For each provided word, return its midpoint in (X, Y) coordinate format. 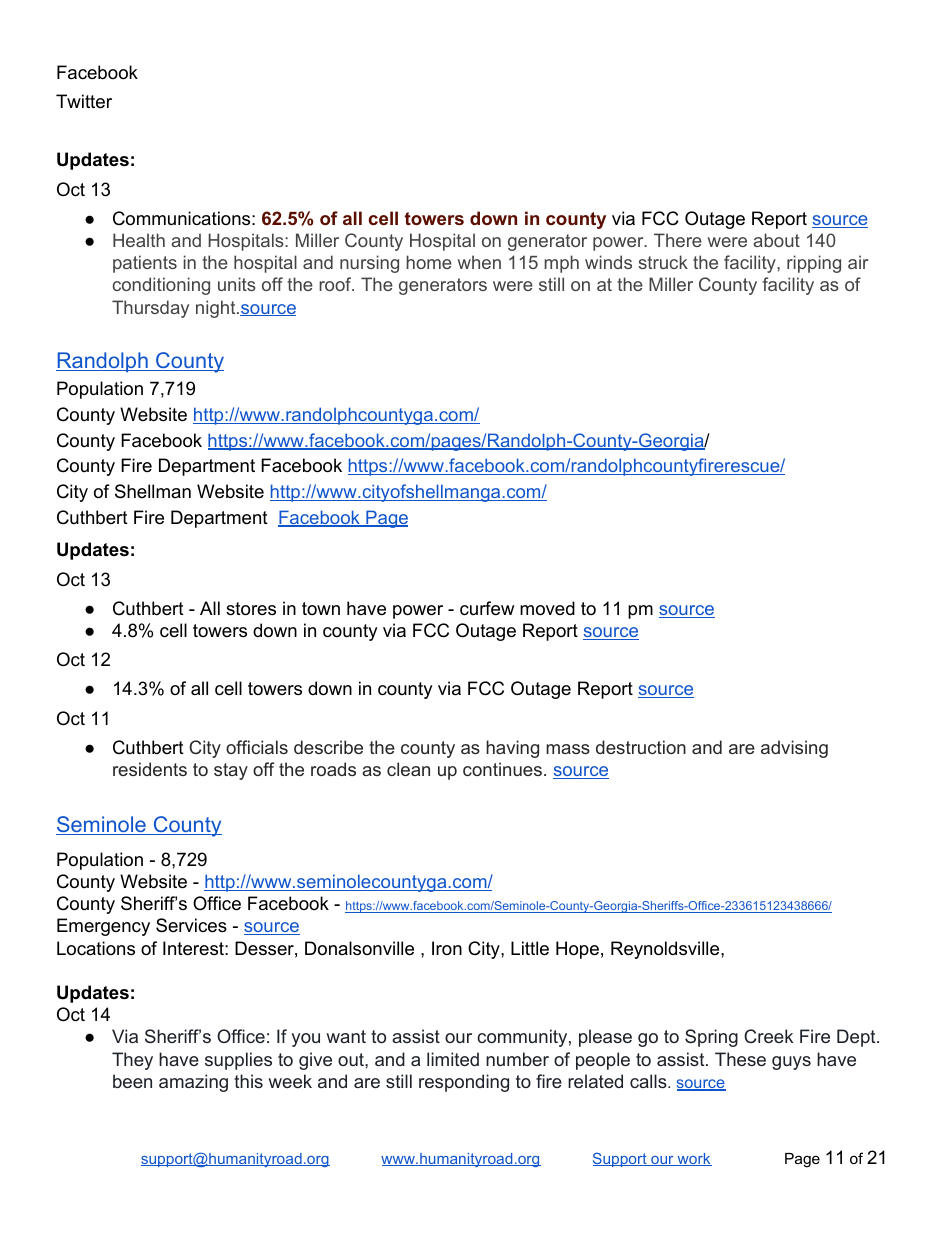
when (479, 262)
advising (794, 749)
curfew (487, 608)
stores (251, 609)
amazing (193, 1083)
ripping (814, 264)
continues (502, 769)
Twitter (84, 101)
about (776, 240)
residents (150, 769)
